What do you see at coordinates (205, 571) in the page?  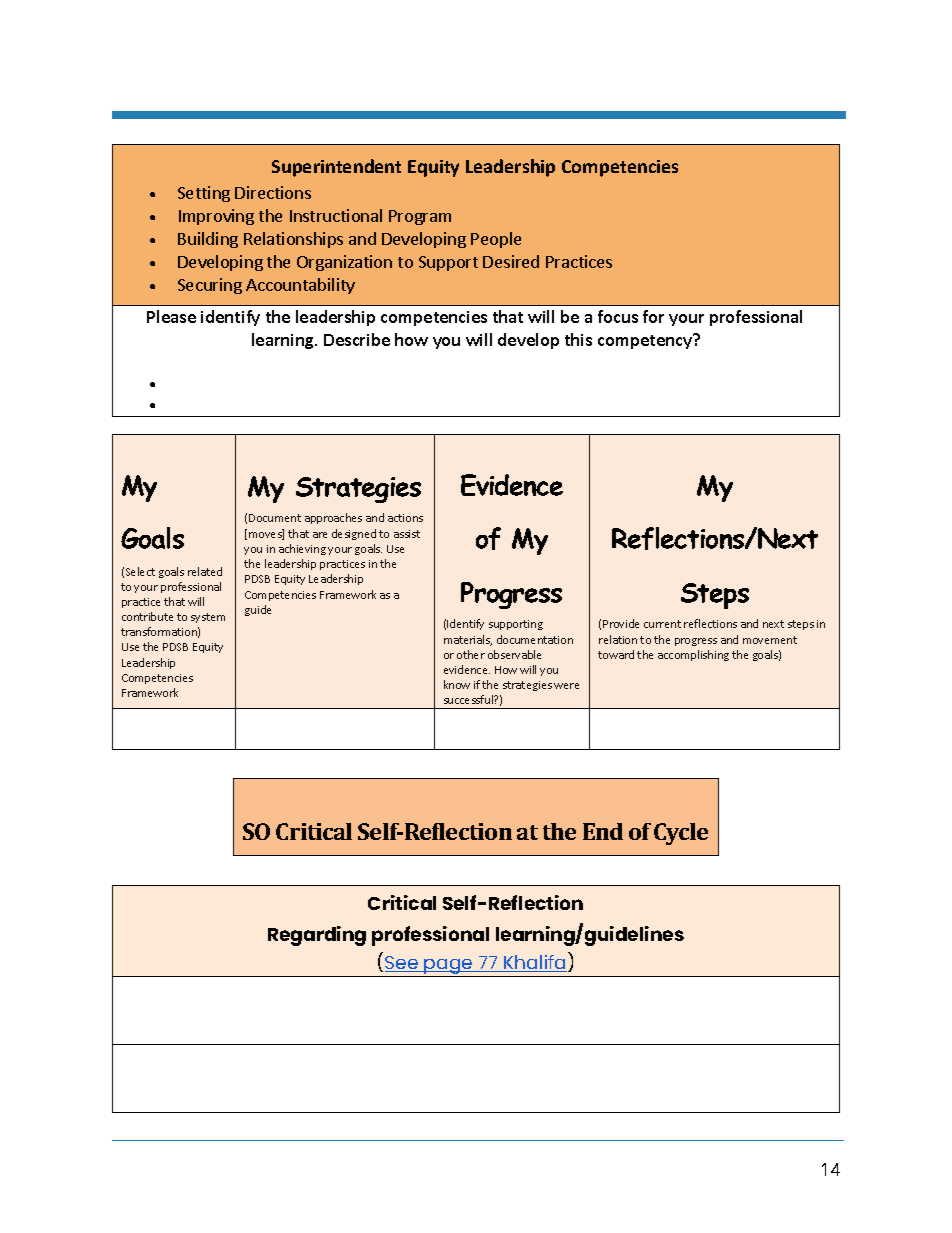 I see `related` at bounding box center [205, 571].
